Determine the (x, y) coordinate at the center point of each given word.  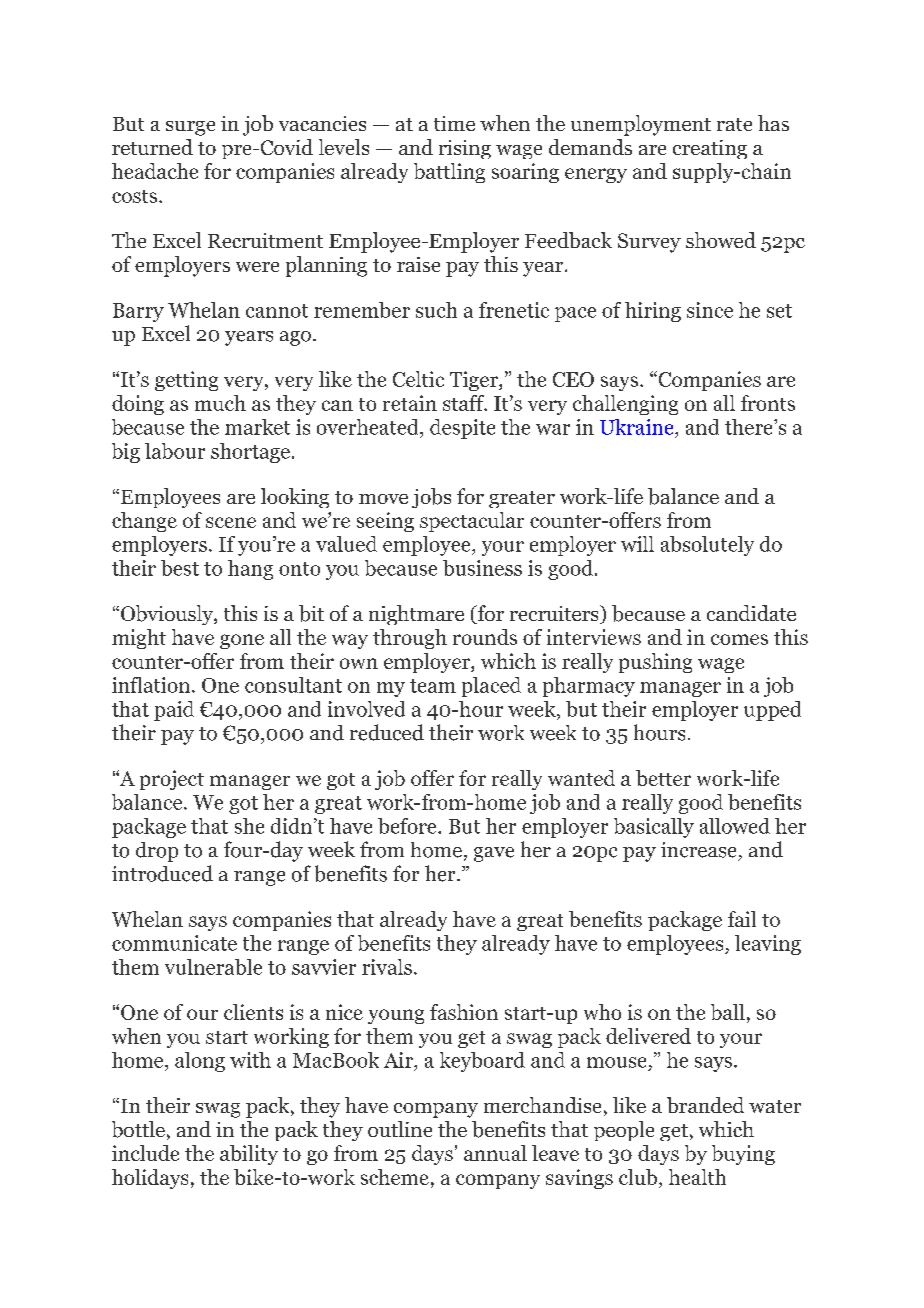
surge (190, 128)
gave (494, 854)
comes (739, 639)
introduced (162, 873)
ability (249, 1155)
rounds (485, 637)
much (220, 403)
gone (242, 641)
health (697, 1177)
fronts (768, 403)
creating (710, 149)
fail (742, 919)
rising (465, 149)
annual (495, 1153)
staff (465, 403)
